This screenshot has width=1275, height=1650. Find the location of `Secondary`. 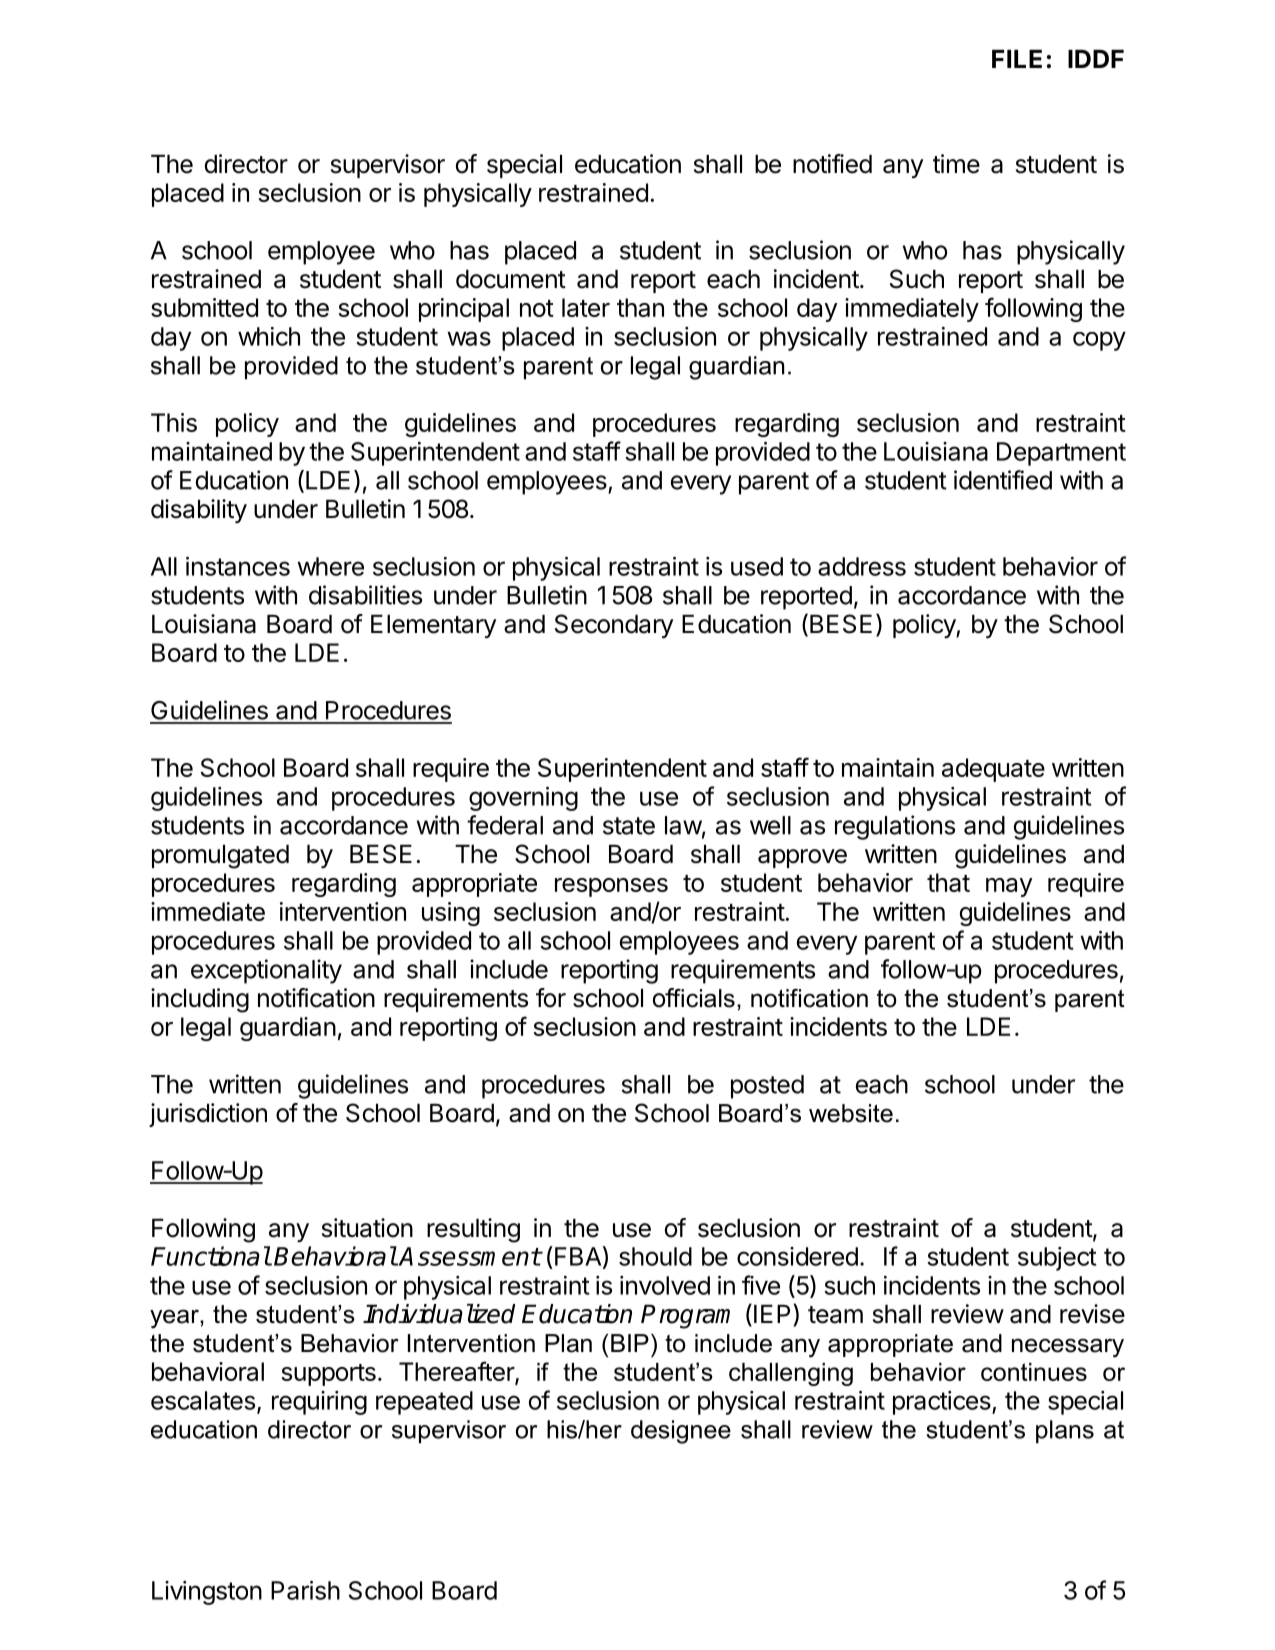

Secondary is located at coordinates (614, 626).
